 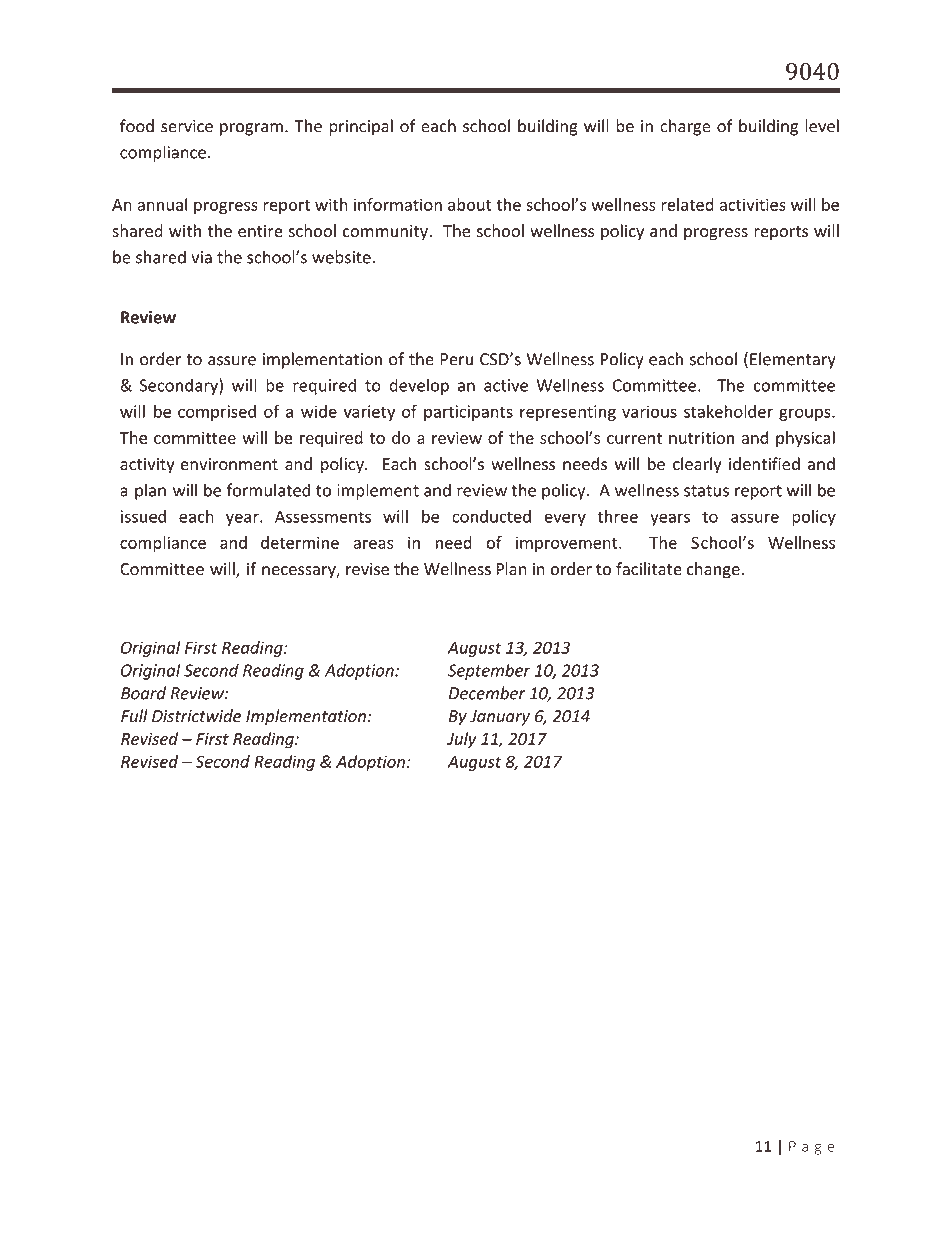 What do you see at coordinates (251, 129) in the screenshot?
I see `program` at bounding box center [251, 129].
